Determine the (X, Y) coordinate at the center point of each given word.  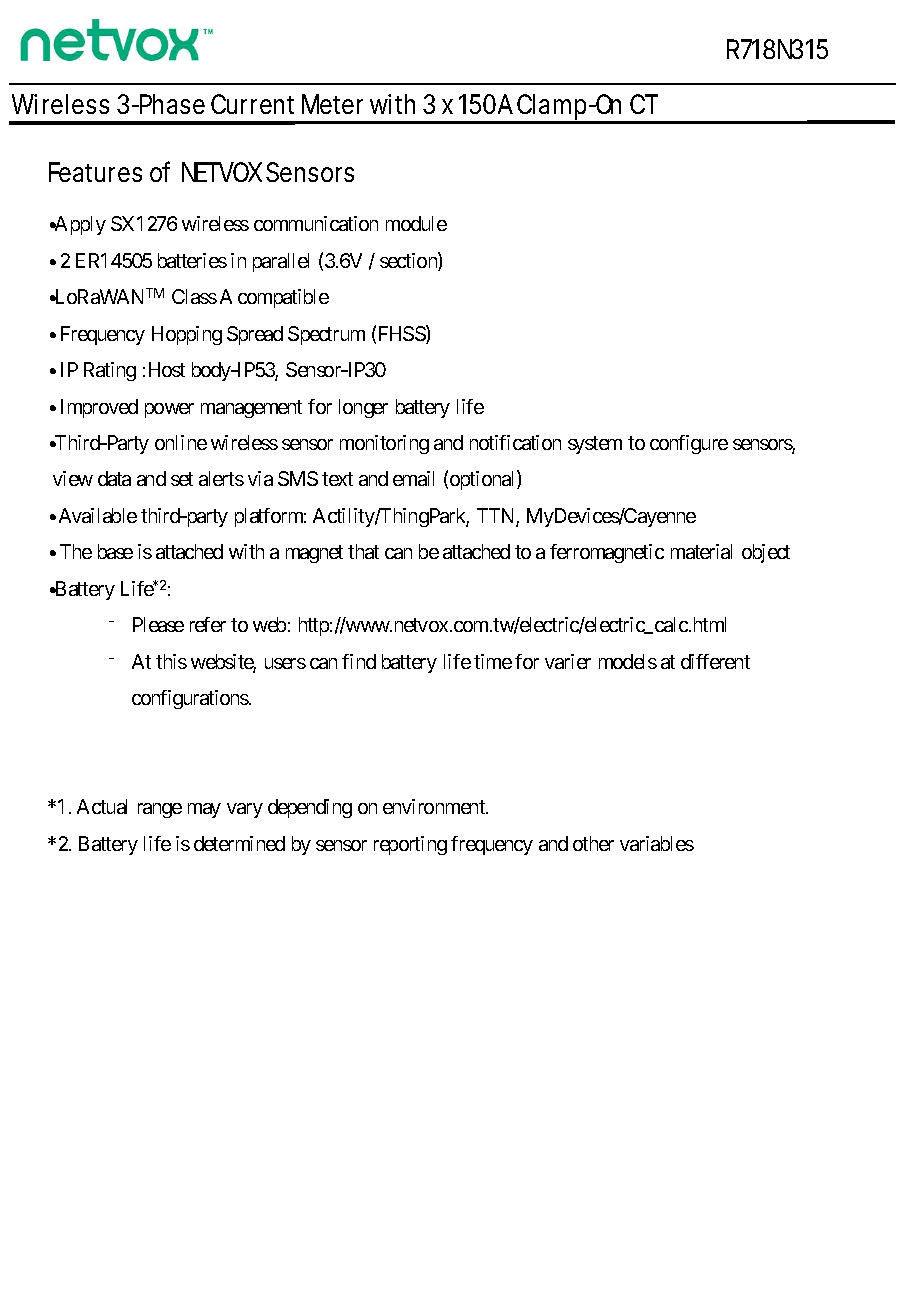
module (416, 223)
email (413, 478)
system (595, 445)
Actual (102, 806)
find (359, 661)
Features (95, 172)
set (182, 479)
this (171, 661)
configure (689, 444)
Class (194, 296)
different (715, 661)
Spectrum (326, 335)
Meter (332, 104)
